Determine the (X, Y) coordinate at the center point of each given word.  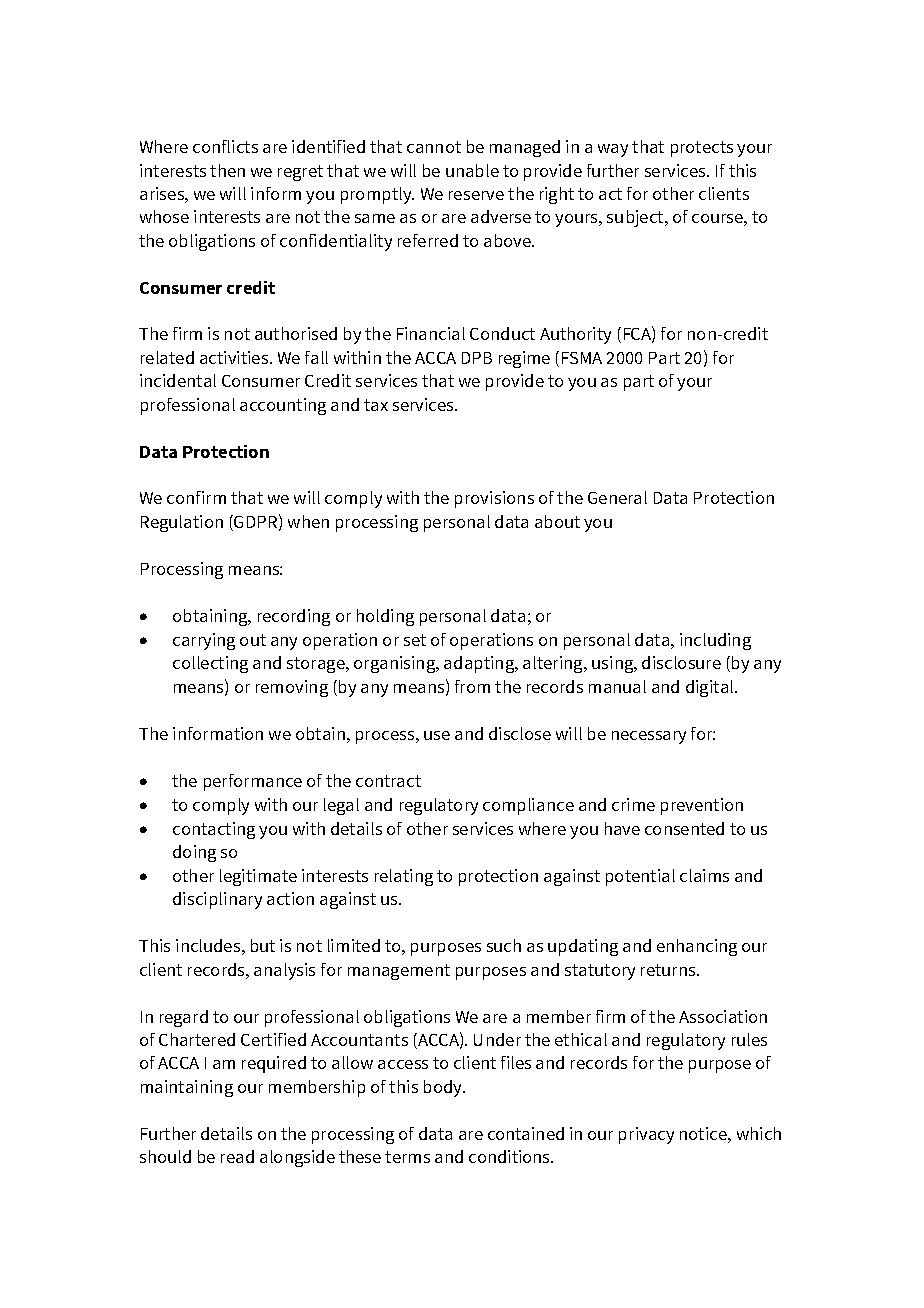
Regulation (182, 523)
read (237, 1156)
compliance (528, 806)
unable (472, 170)
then (227, 170)
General (617, 497)
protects (702, 149)
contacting (214, 830)
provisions (494, 499)
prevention (702, 806)
